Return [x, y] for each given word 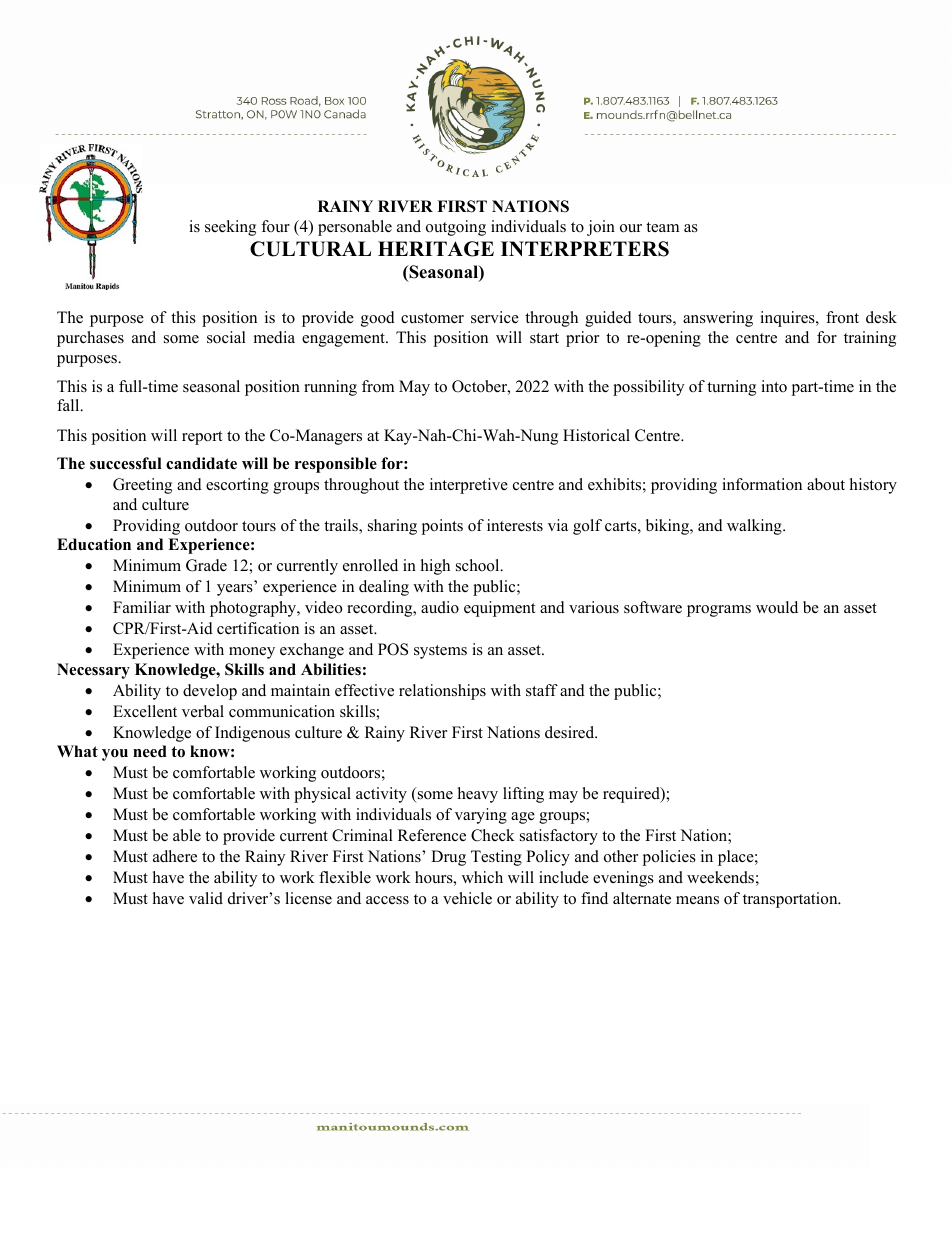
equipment [499, 609]
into [774, 386]
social [226, 337]
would [777, 607]
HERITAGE [436, 249]
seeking [230, 228]
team [662, 227]
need [150, 751]
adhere [175, 856]
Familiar [142, 607]
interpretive [469, 486]
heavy [478, 795]
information [762, 484]
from [378, 386]
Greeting [142, 486]
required [632, 795]
